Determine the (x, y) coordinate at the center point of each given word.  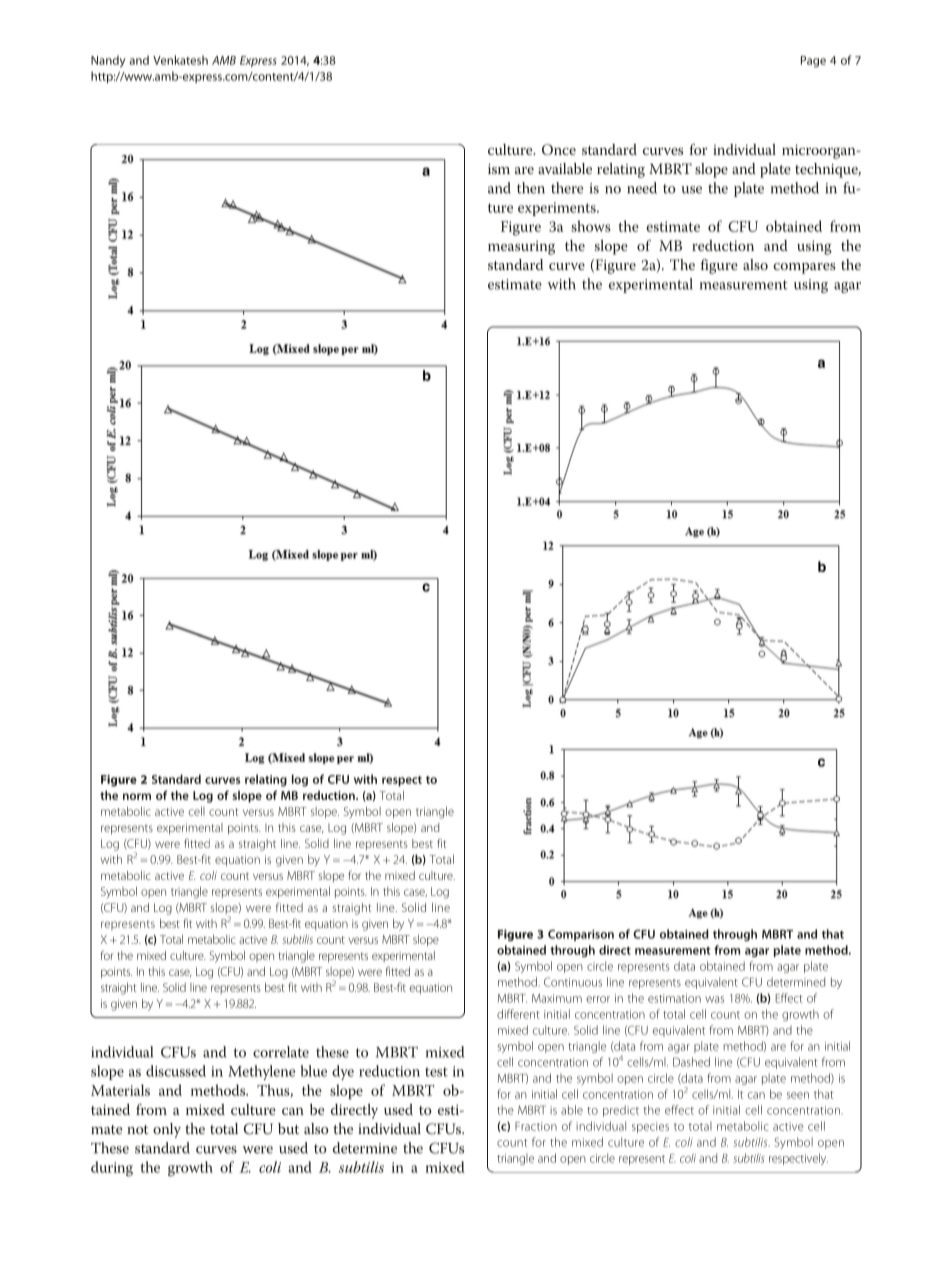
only (167, 1130)
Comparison (581, 935)
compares (804, 268)
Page (813, 62)
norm (137, 796)
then (531, 188)
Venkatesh (180, 60)
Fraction (536, 1126)
